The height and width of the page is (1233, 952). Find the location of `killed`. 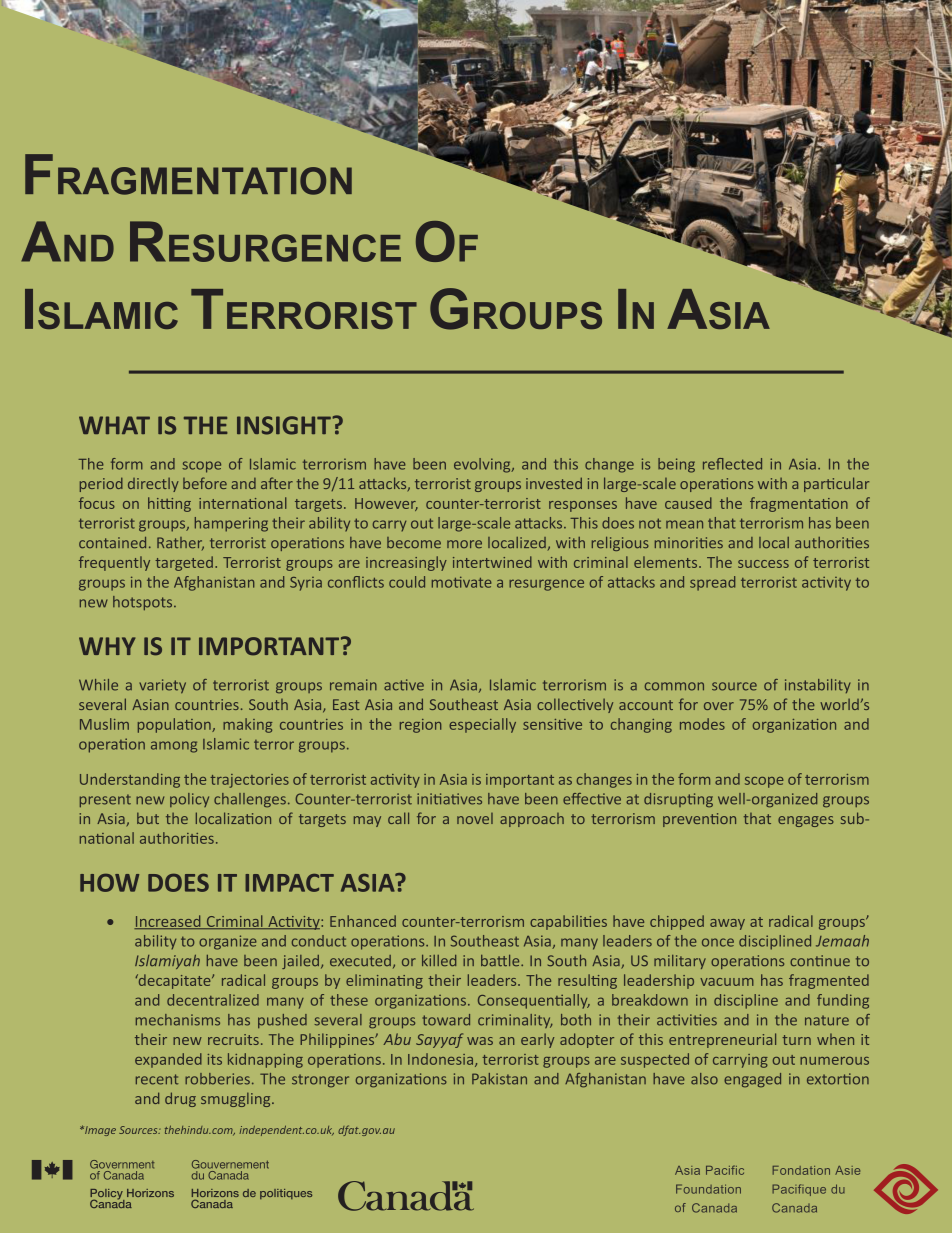

killed is located at coordinates (439, 960).
